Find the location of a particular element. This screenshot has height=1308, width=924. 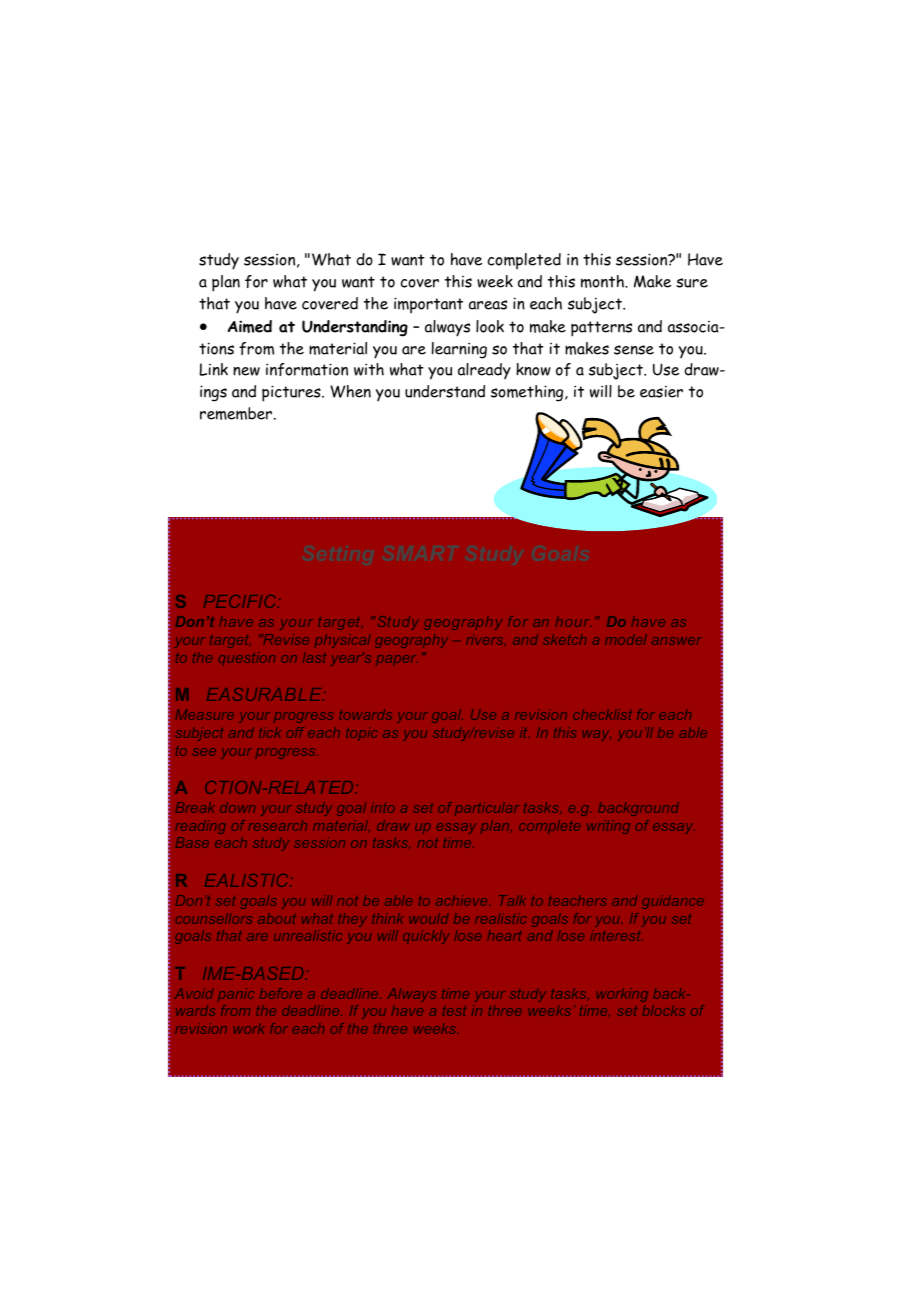

already is located at coordinates (484, 371).
